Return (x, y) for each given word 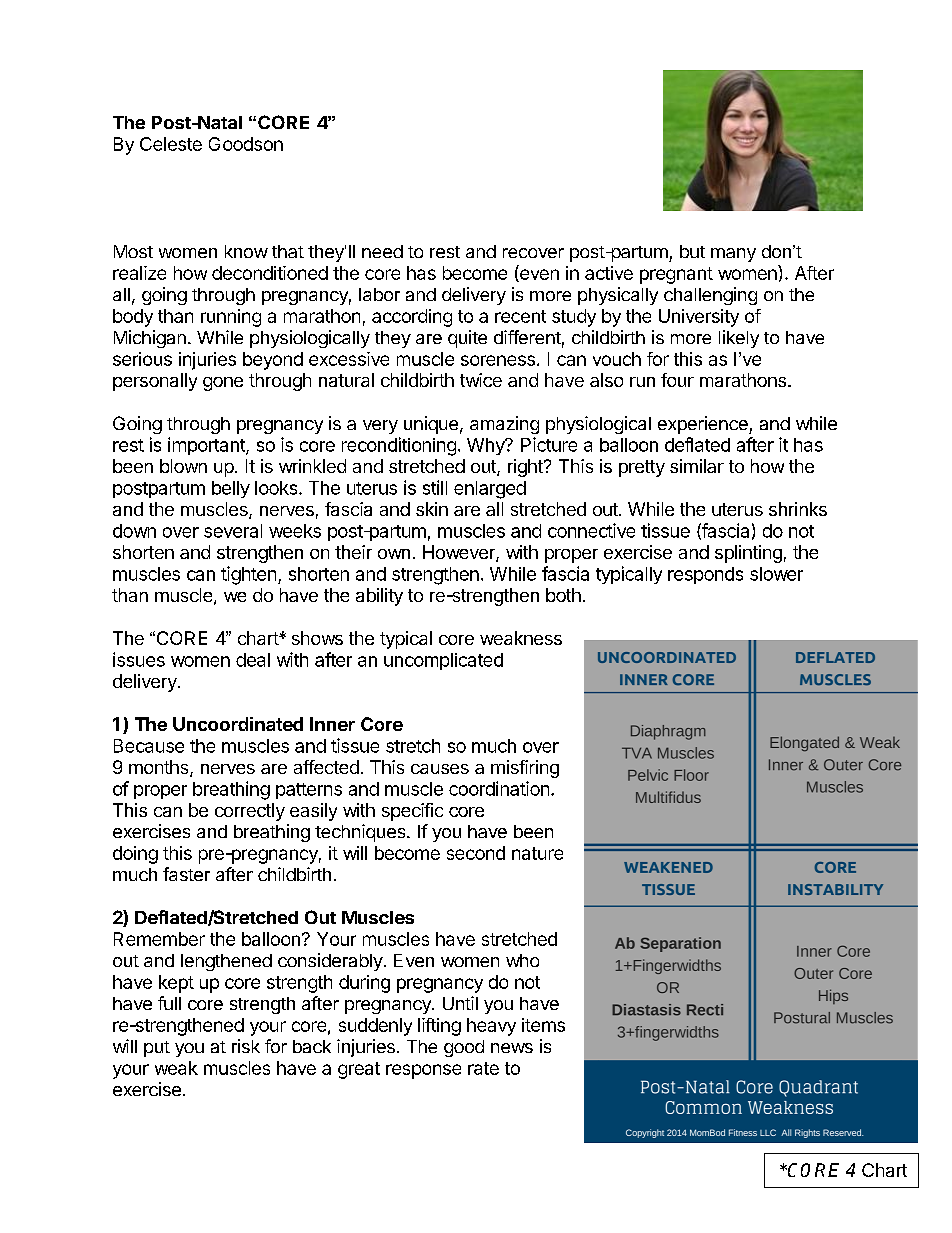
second (476, 853)
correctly (250, 812)
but (692, 251)
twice (481, 380)
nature (537, 853)
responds (705, 575)
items (543, 1025)
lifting (439, 1027)
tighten (248, 575)
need (382, 251)
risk (246, 1046)
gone (223, 384)
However (460, 553)
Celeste (171, 144)
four (677, 380)
